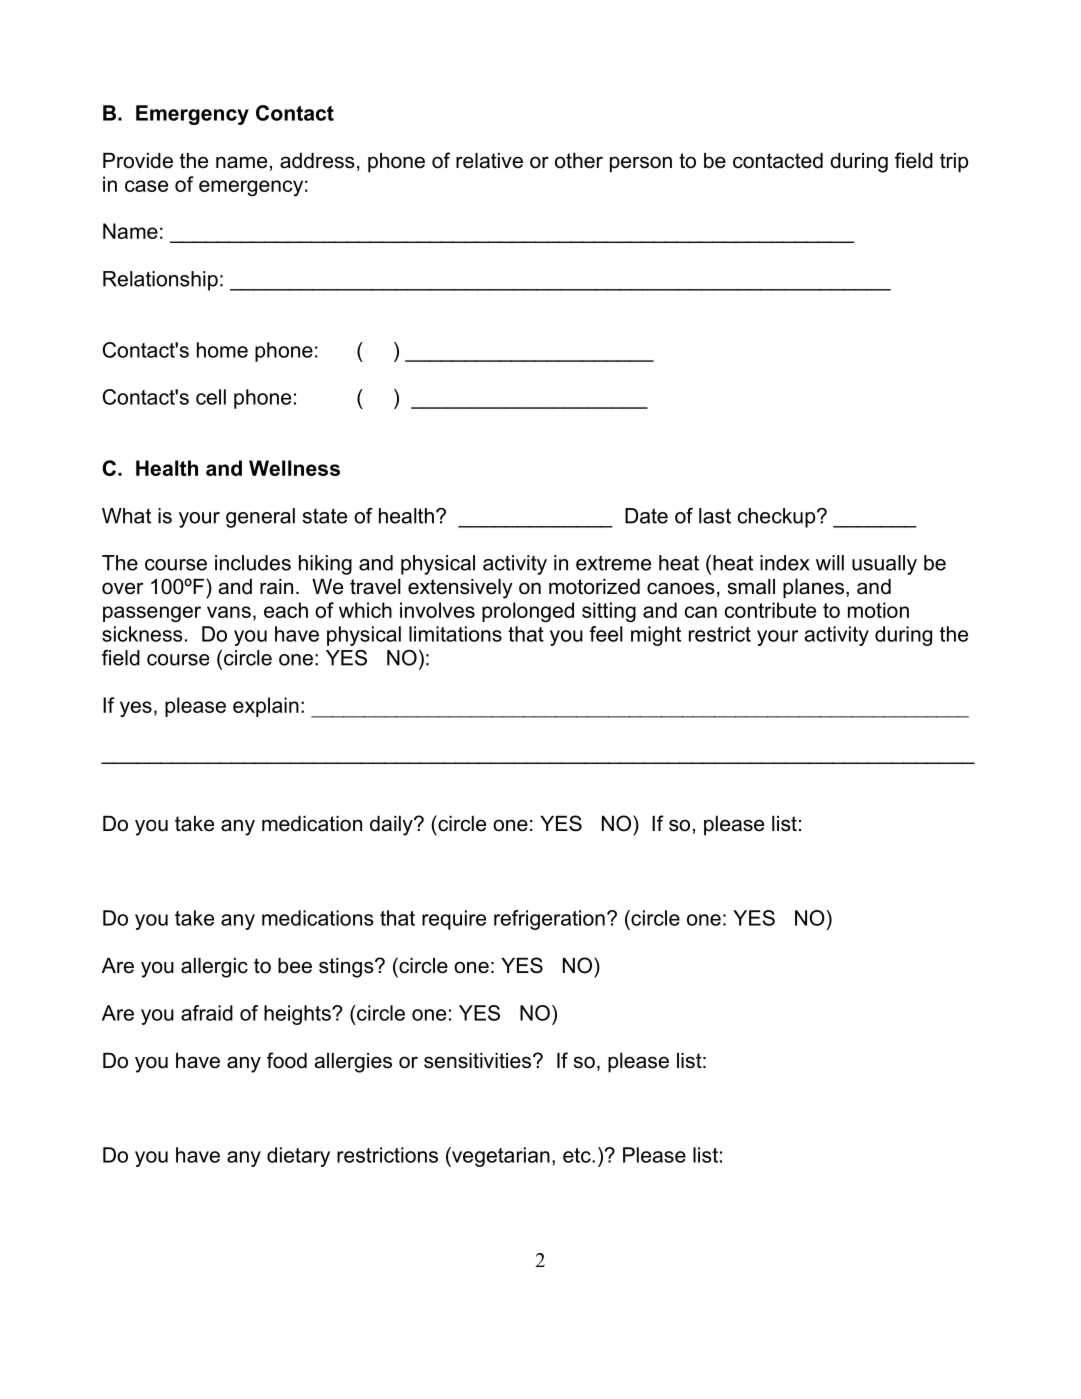 The height and width of the screenshot is (1399, 1081). Describe the element at coordinates (954, 163) in the screenshot. I see `trip` at that location.
